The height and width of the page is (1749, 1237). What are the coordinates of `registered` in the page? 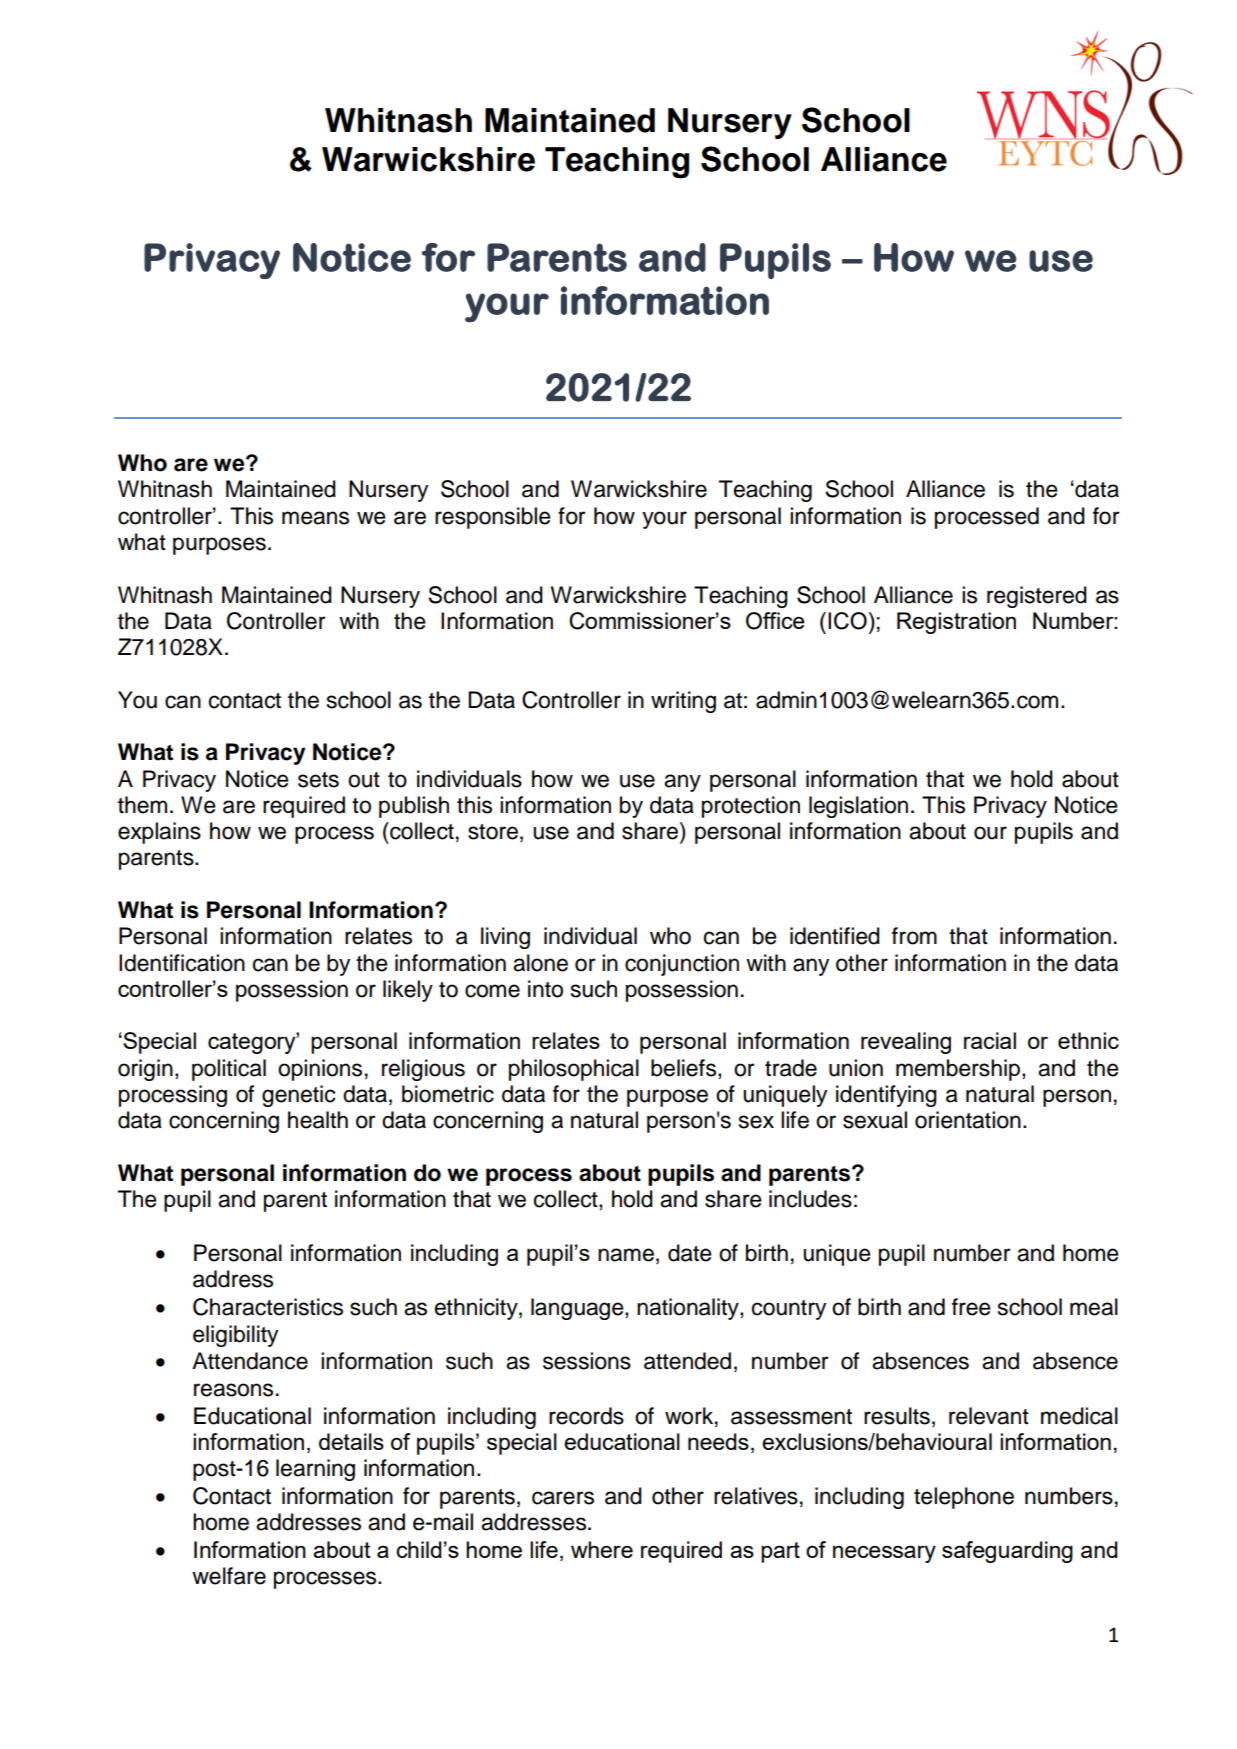 It's located at (1037, 597).
